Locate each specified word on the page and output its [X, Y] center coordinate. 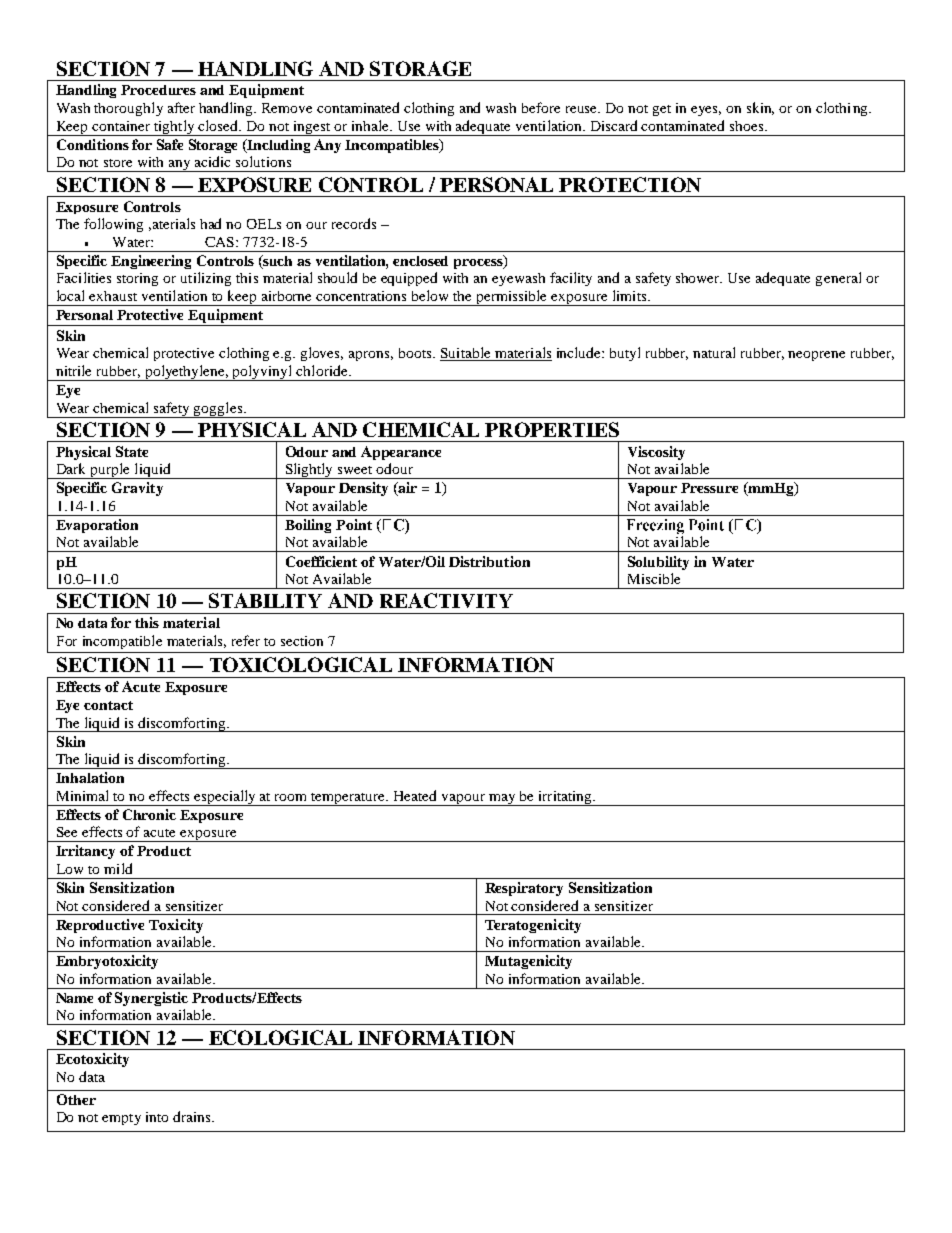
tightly [174, 128]
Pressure [709, 488]
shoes [748, 126]
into [157, 1117]
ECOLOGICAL [280, 1037]
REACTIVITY [446, 600]
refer [246, 640]
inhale [371, 125]
